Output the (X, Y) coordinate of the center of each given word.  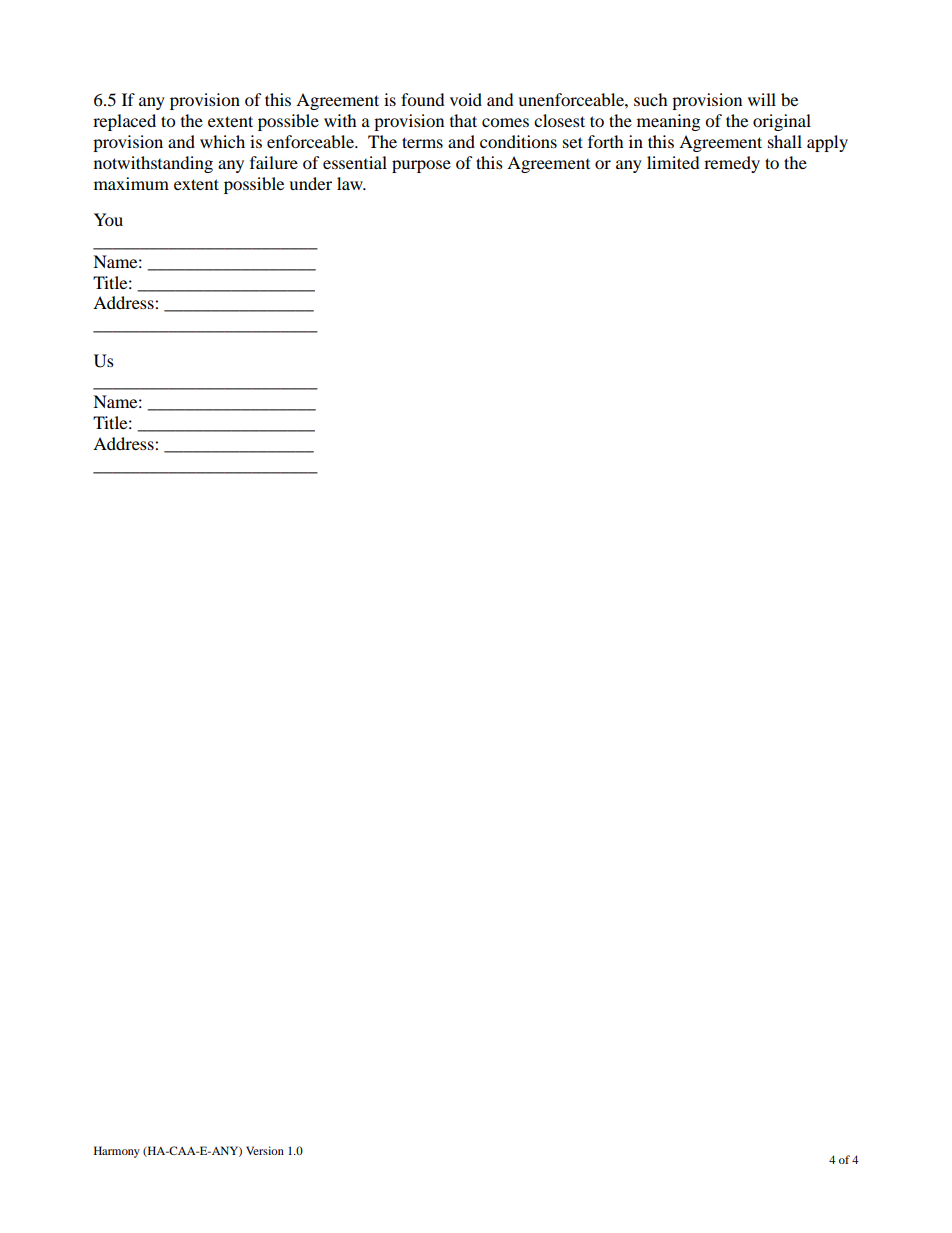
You (108, 219)
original (782, 122)
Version (265, 1150)
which (222, 141)
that (463, 120)
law (351, 183)
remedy (732, 164)
